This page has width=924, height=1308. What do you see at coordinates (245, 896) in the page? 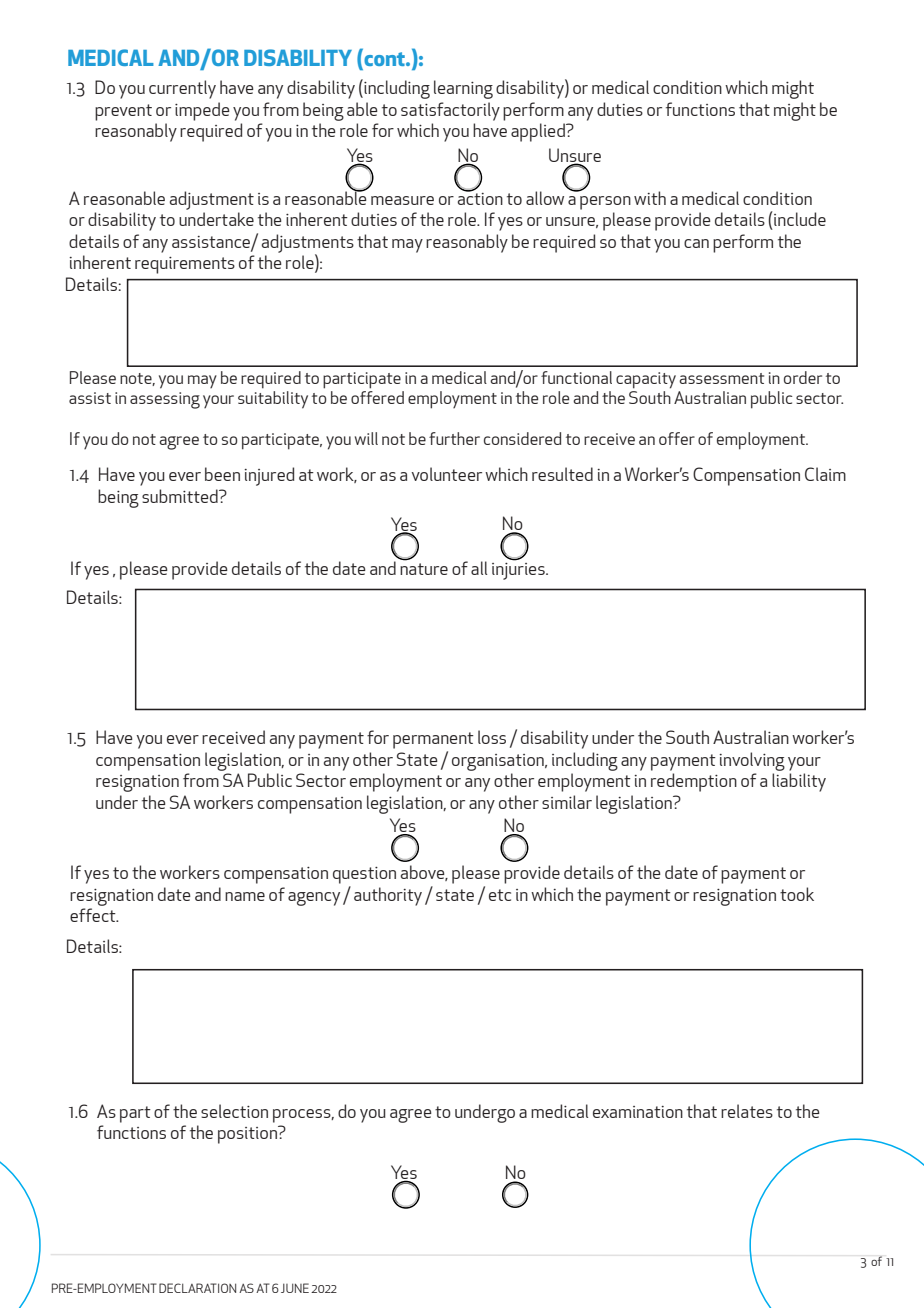
I see `name` at bounding box center [245, 896].
